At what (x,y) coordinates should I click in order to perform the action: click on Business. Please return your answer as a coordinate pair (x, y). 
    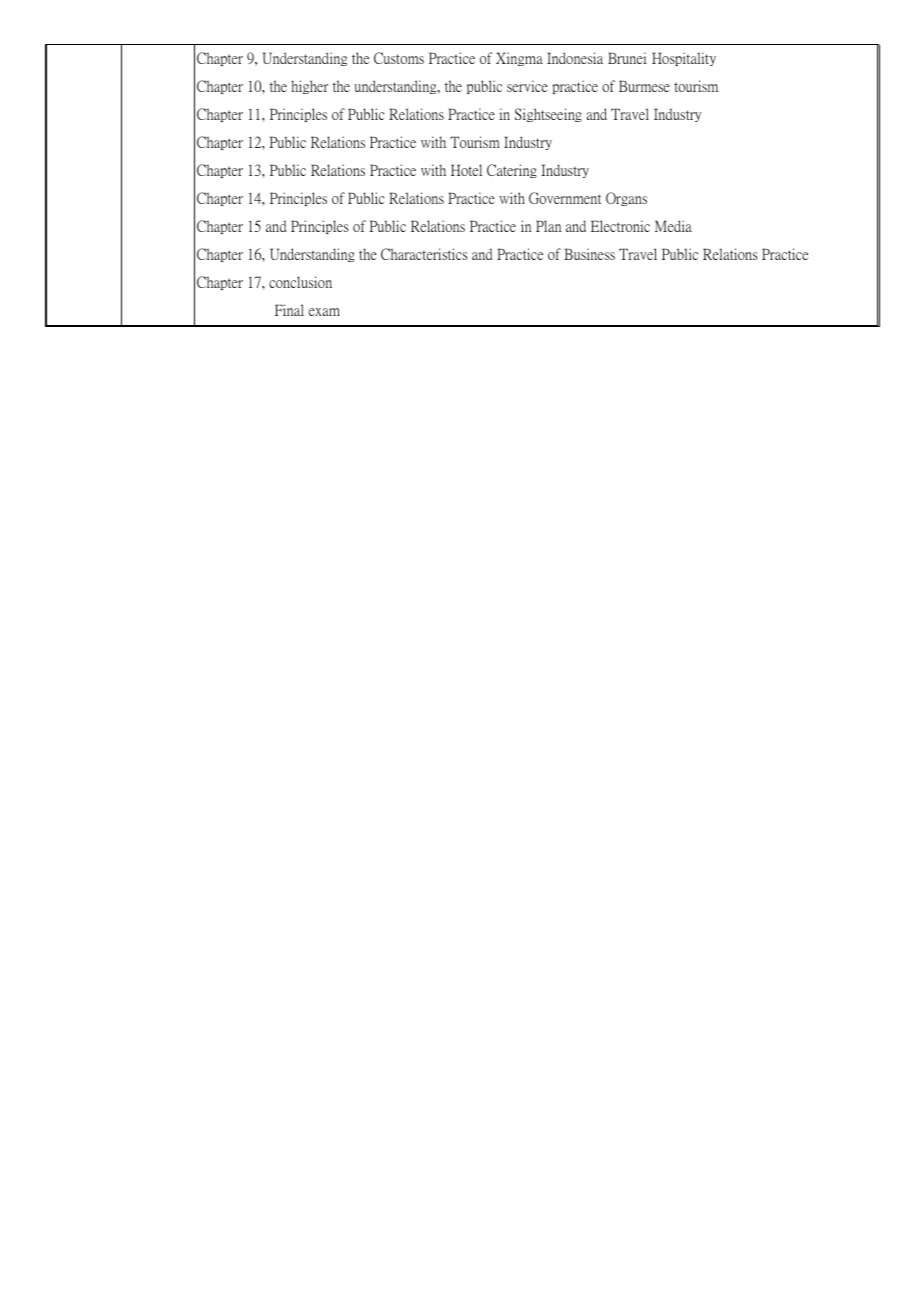
    Looking at the image, I should click on (589, 254).
